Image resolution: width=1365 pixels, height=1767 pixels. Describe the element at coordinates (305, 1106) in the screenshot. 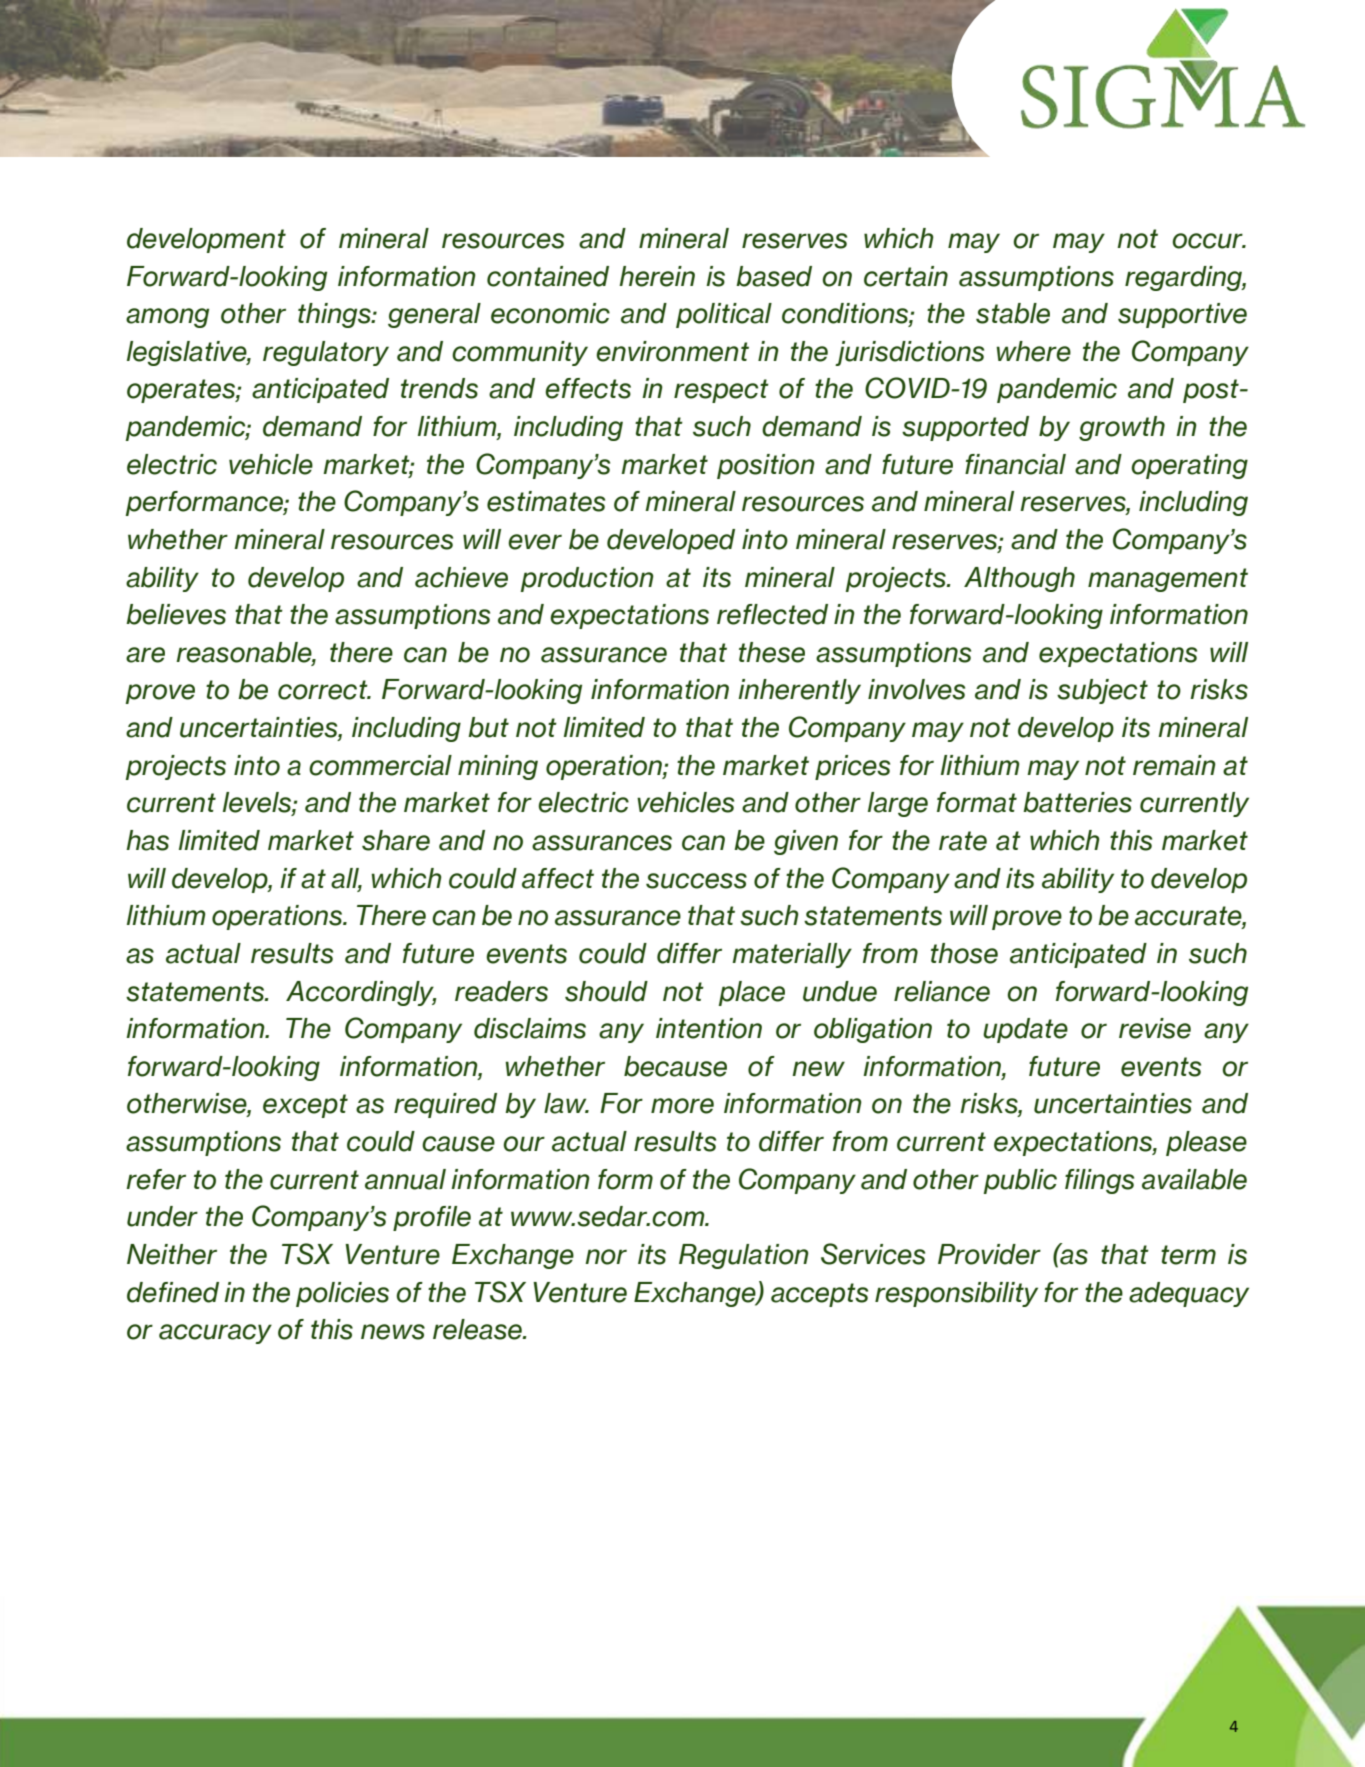

I see `except` at that location.
